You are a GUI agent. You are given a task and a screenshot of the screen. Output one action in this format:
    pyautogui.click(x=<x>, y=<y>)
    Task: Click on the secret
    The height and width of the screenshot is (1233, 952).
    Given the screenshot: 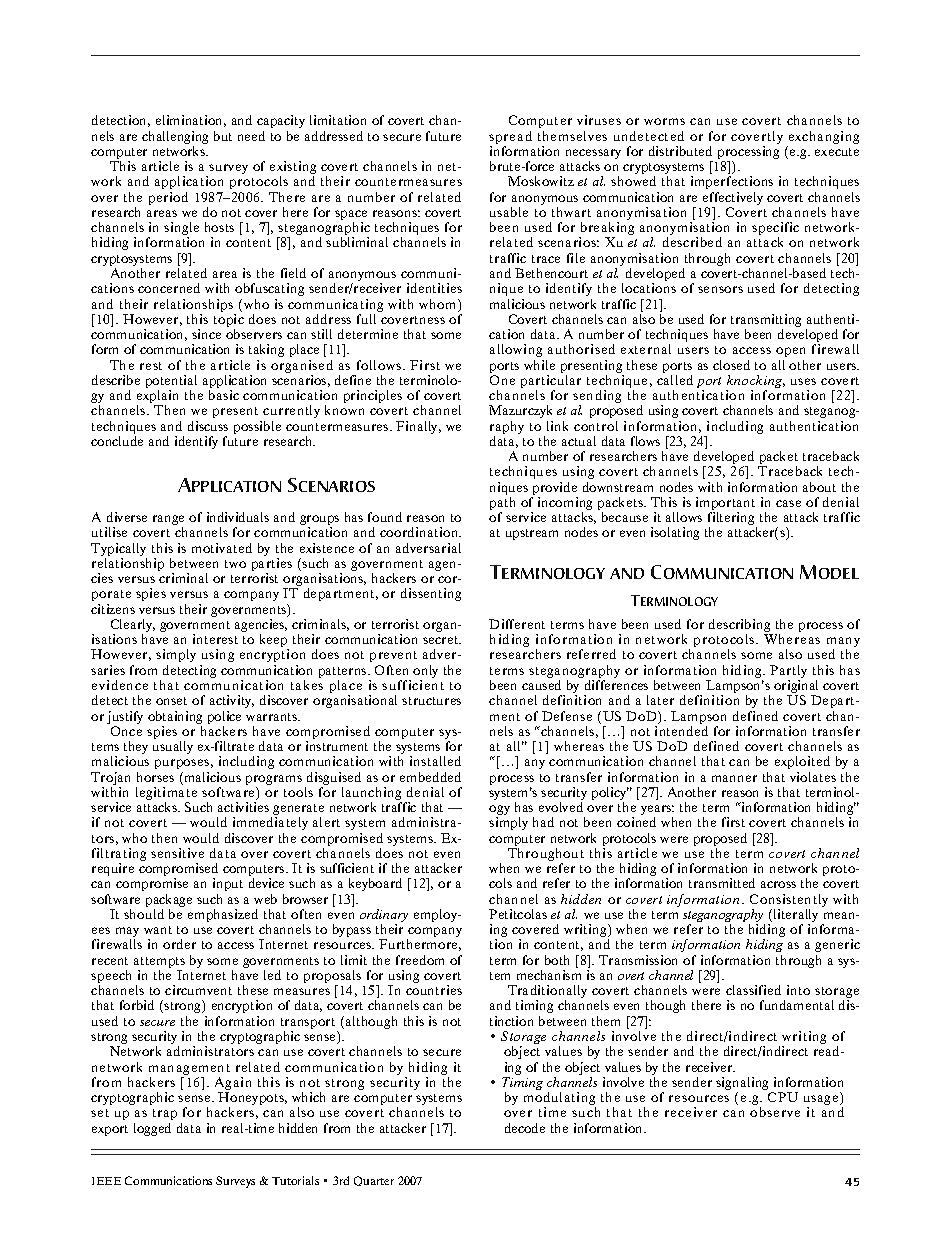 What is the action you would take?
    pyautogui.click(x=442, y=640)
